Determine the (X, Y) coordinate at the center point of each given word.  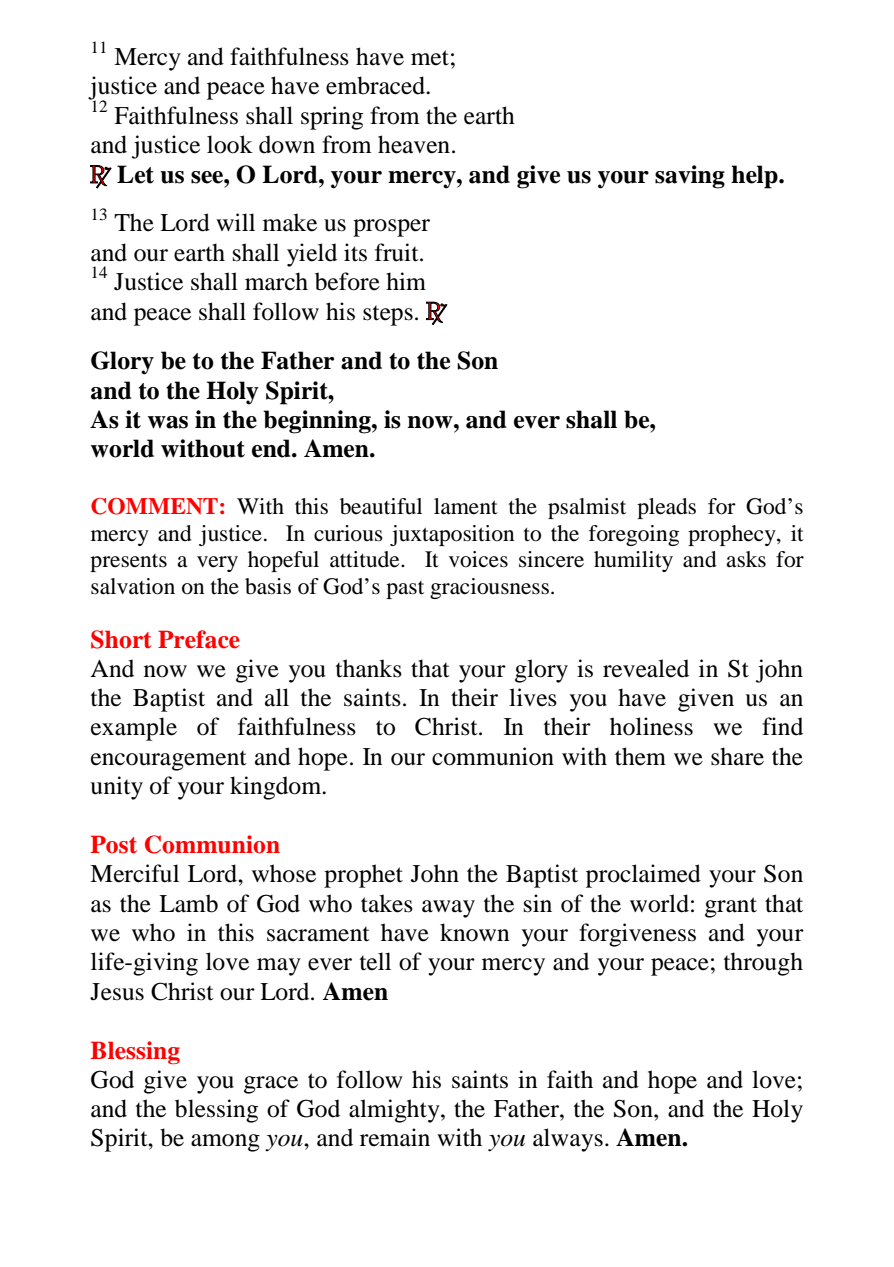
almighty (395, 1111)
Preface (199, 639)
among (225, 1143)
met (430, 58)
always (568, 1140)
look (230, 144)
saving (690, 177)
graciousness (489, 588)
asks (746, 559)
